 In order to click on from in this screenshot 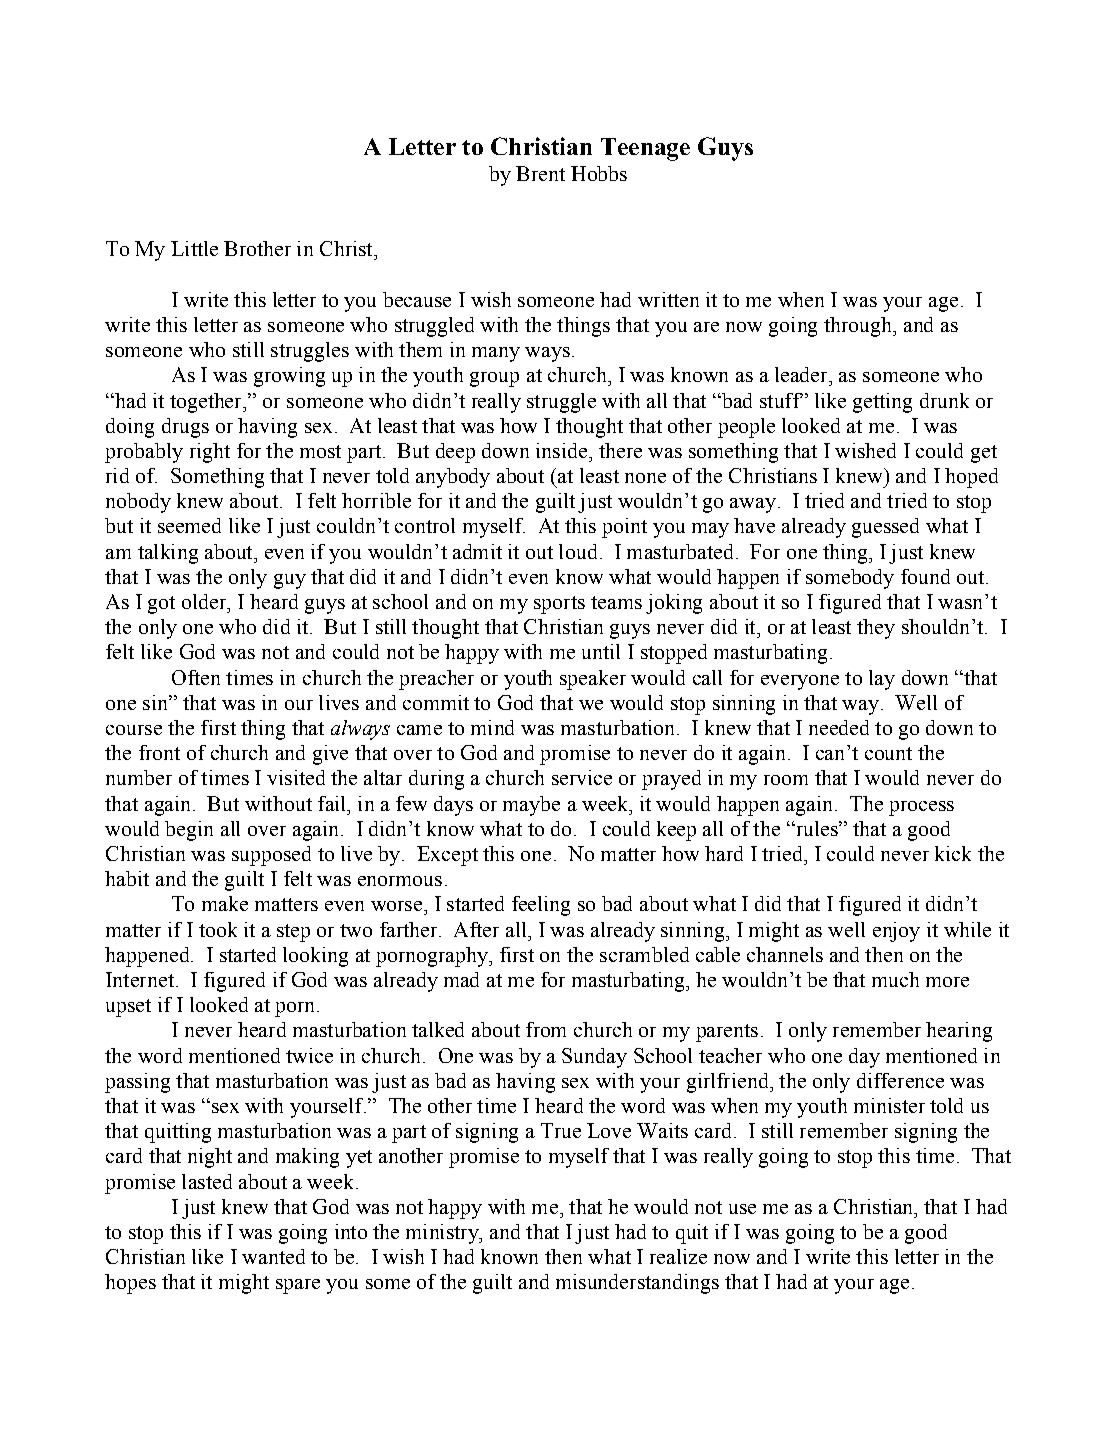, I will do `click(546, 1029)`.
